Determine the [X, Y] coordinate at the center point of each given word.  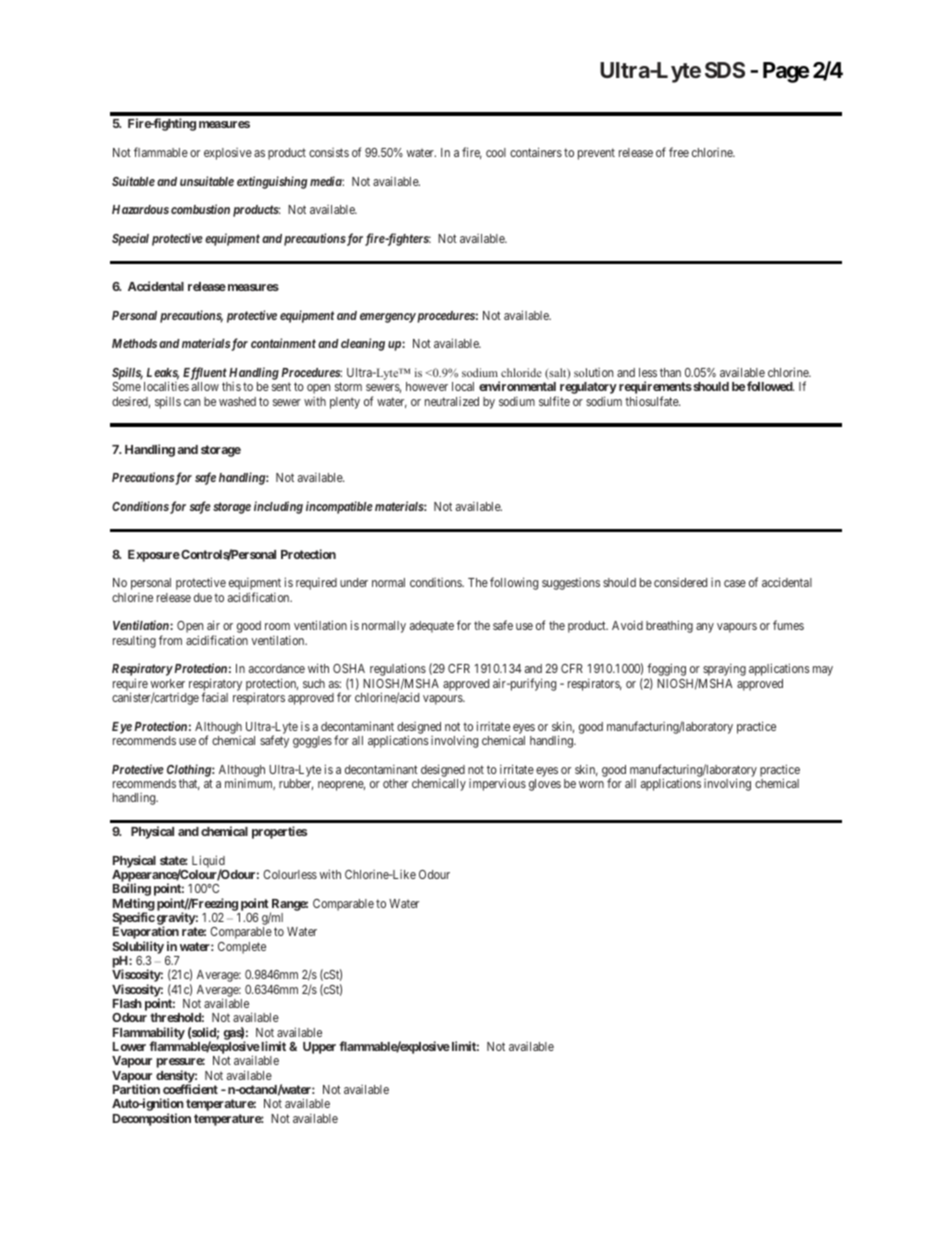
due [203, 597]
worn [591, 784]
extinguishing [272, 182]
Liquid [208, 862]
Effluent [205, 373]
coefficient [190, 1089]
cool [496, 152]
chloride [521, 372]
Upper [319, 1048]
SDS [725, 70]
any [705, 628]
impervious [497, 784]
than [670, 372]
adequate [432, 627]
